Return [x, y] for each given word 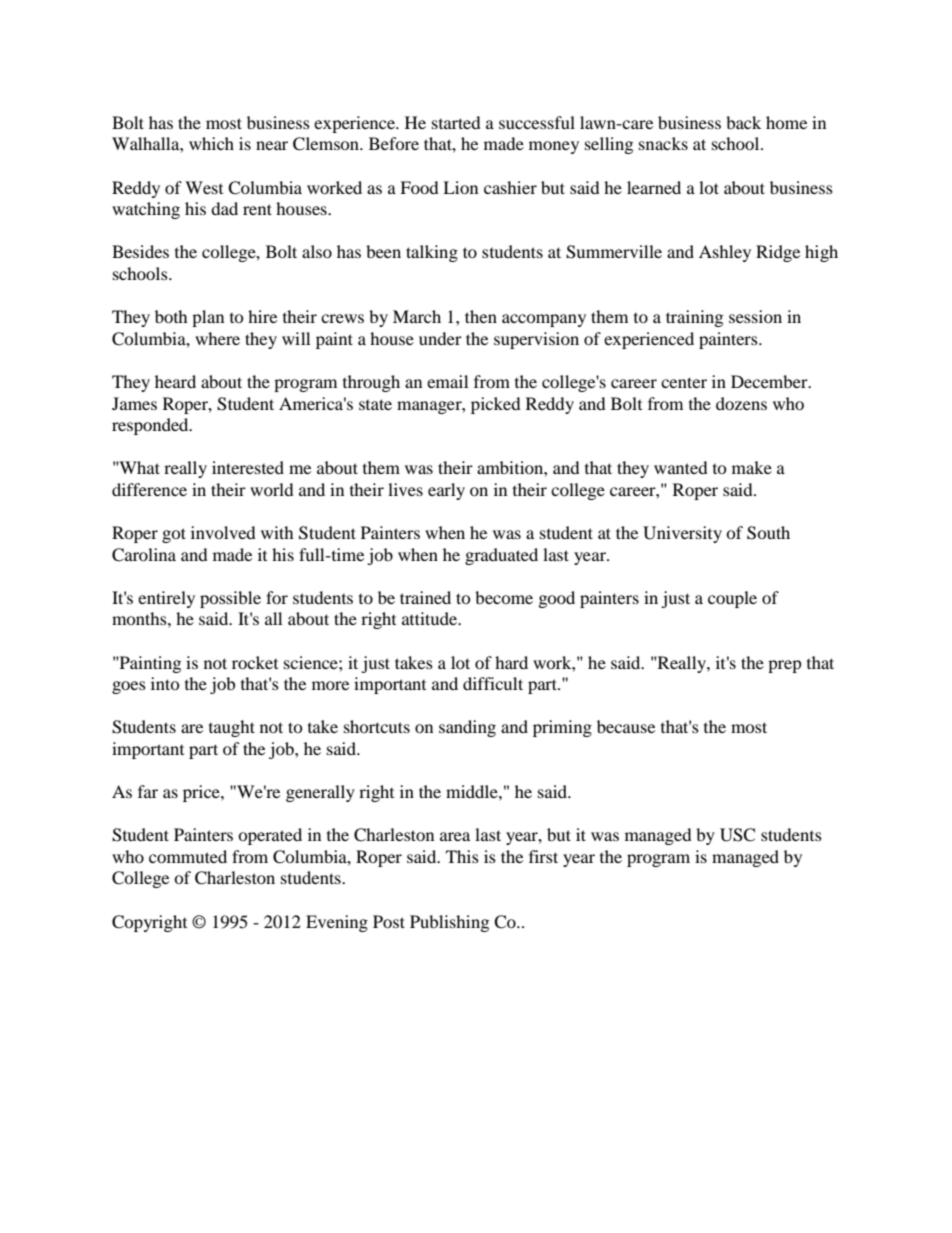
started [456, 122]
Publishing [449, 923]
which [211, 143]
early [446, 491]
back [743, 122]
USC [737, 835]
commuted [188, 856]
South [768, 533]
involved [223, 532]
